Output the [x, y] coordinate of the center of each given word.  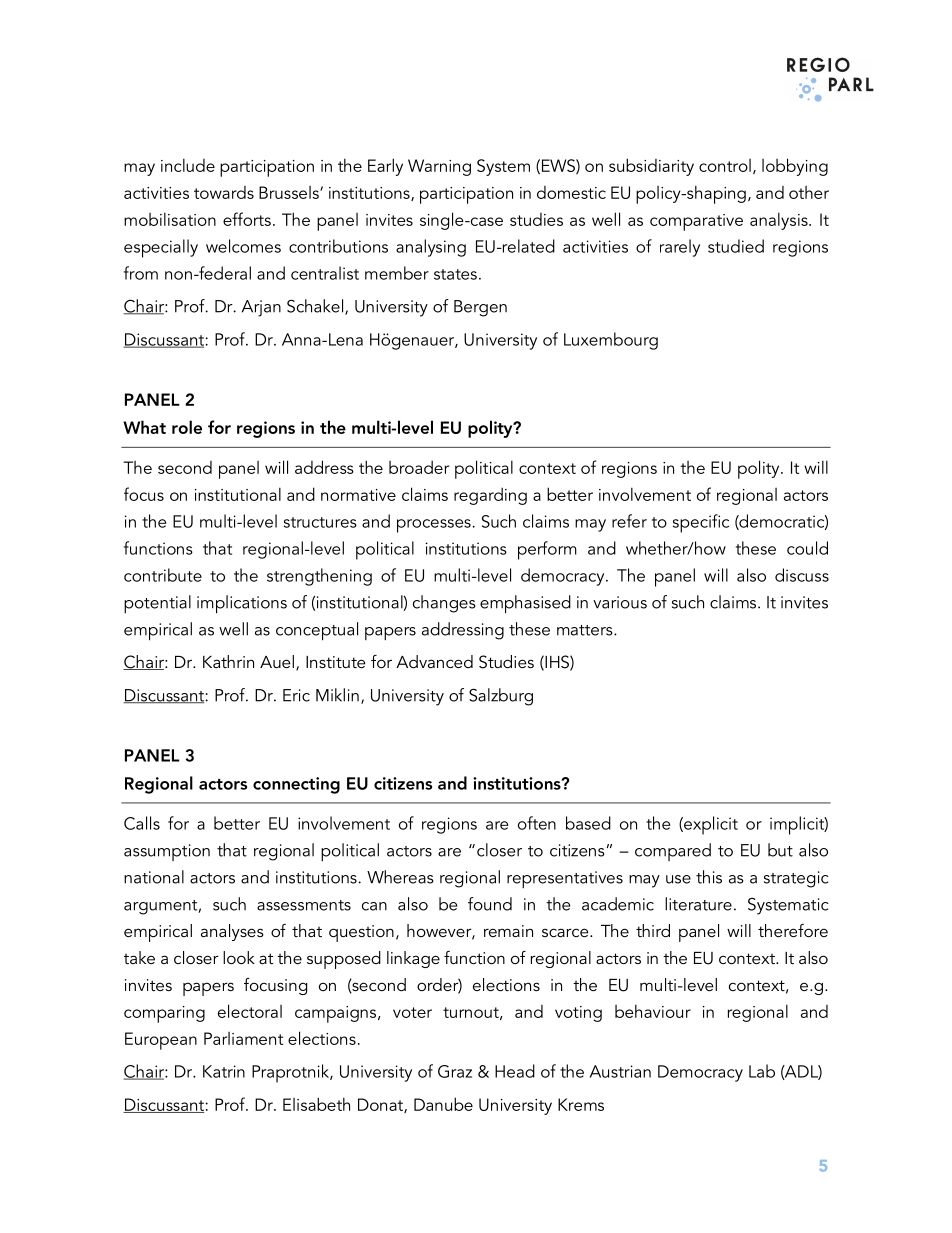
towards [224, 192]
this [709, 877]
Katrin [224, 1071]
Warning [439, 167]
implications [242, 604]
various [620, 602]
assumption [167, 852]
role [187, 427]
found [490, 904]
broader [419, 467]
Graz [455, 1071]
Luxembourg [611, 341]
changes [444, 604]
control [725, 165]
